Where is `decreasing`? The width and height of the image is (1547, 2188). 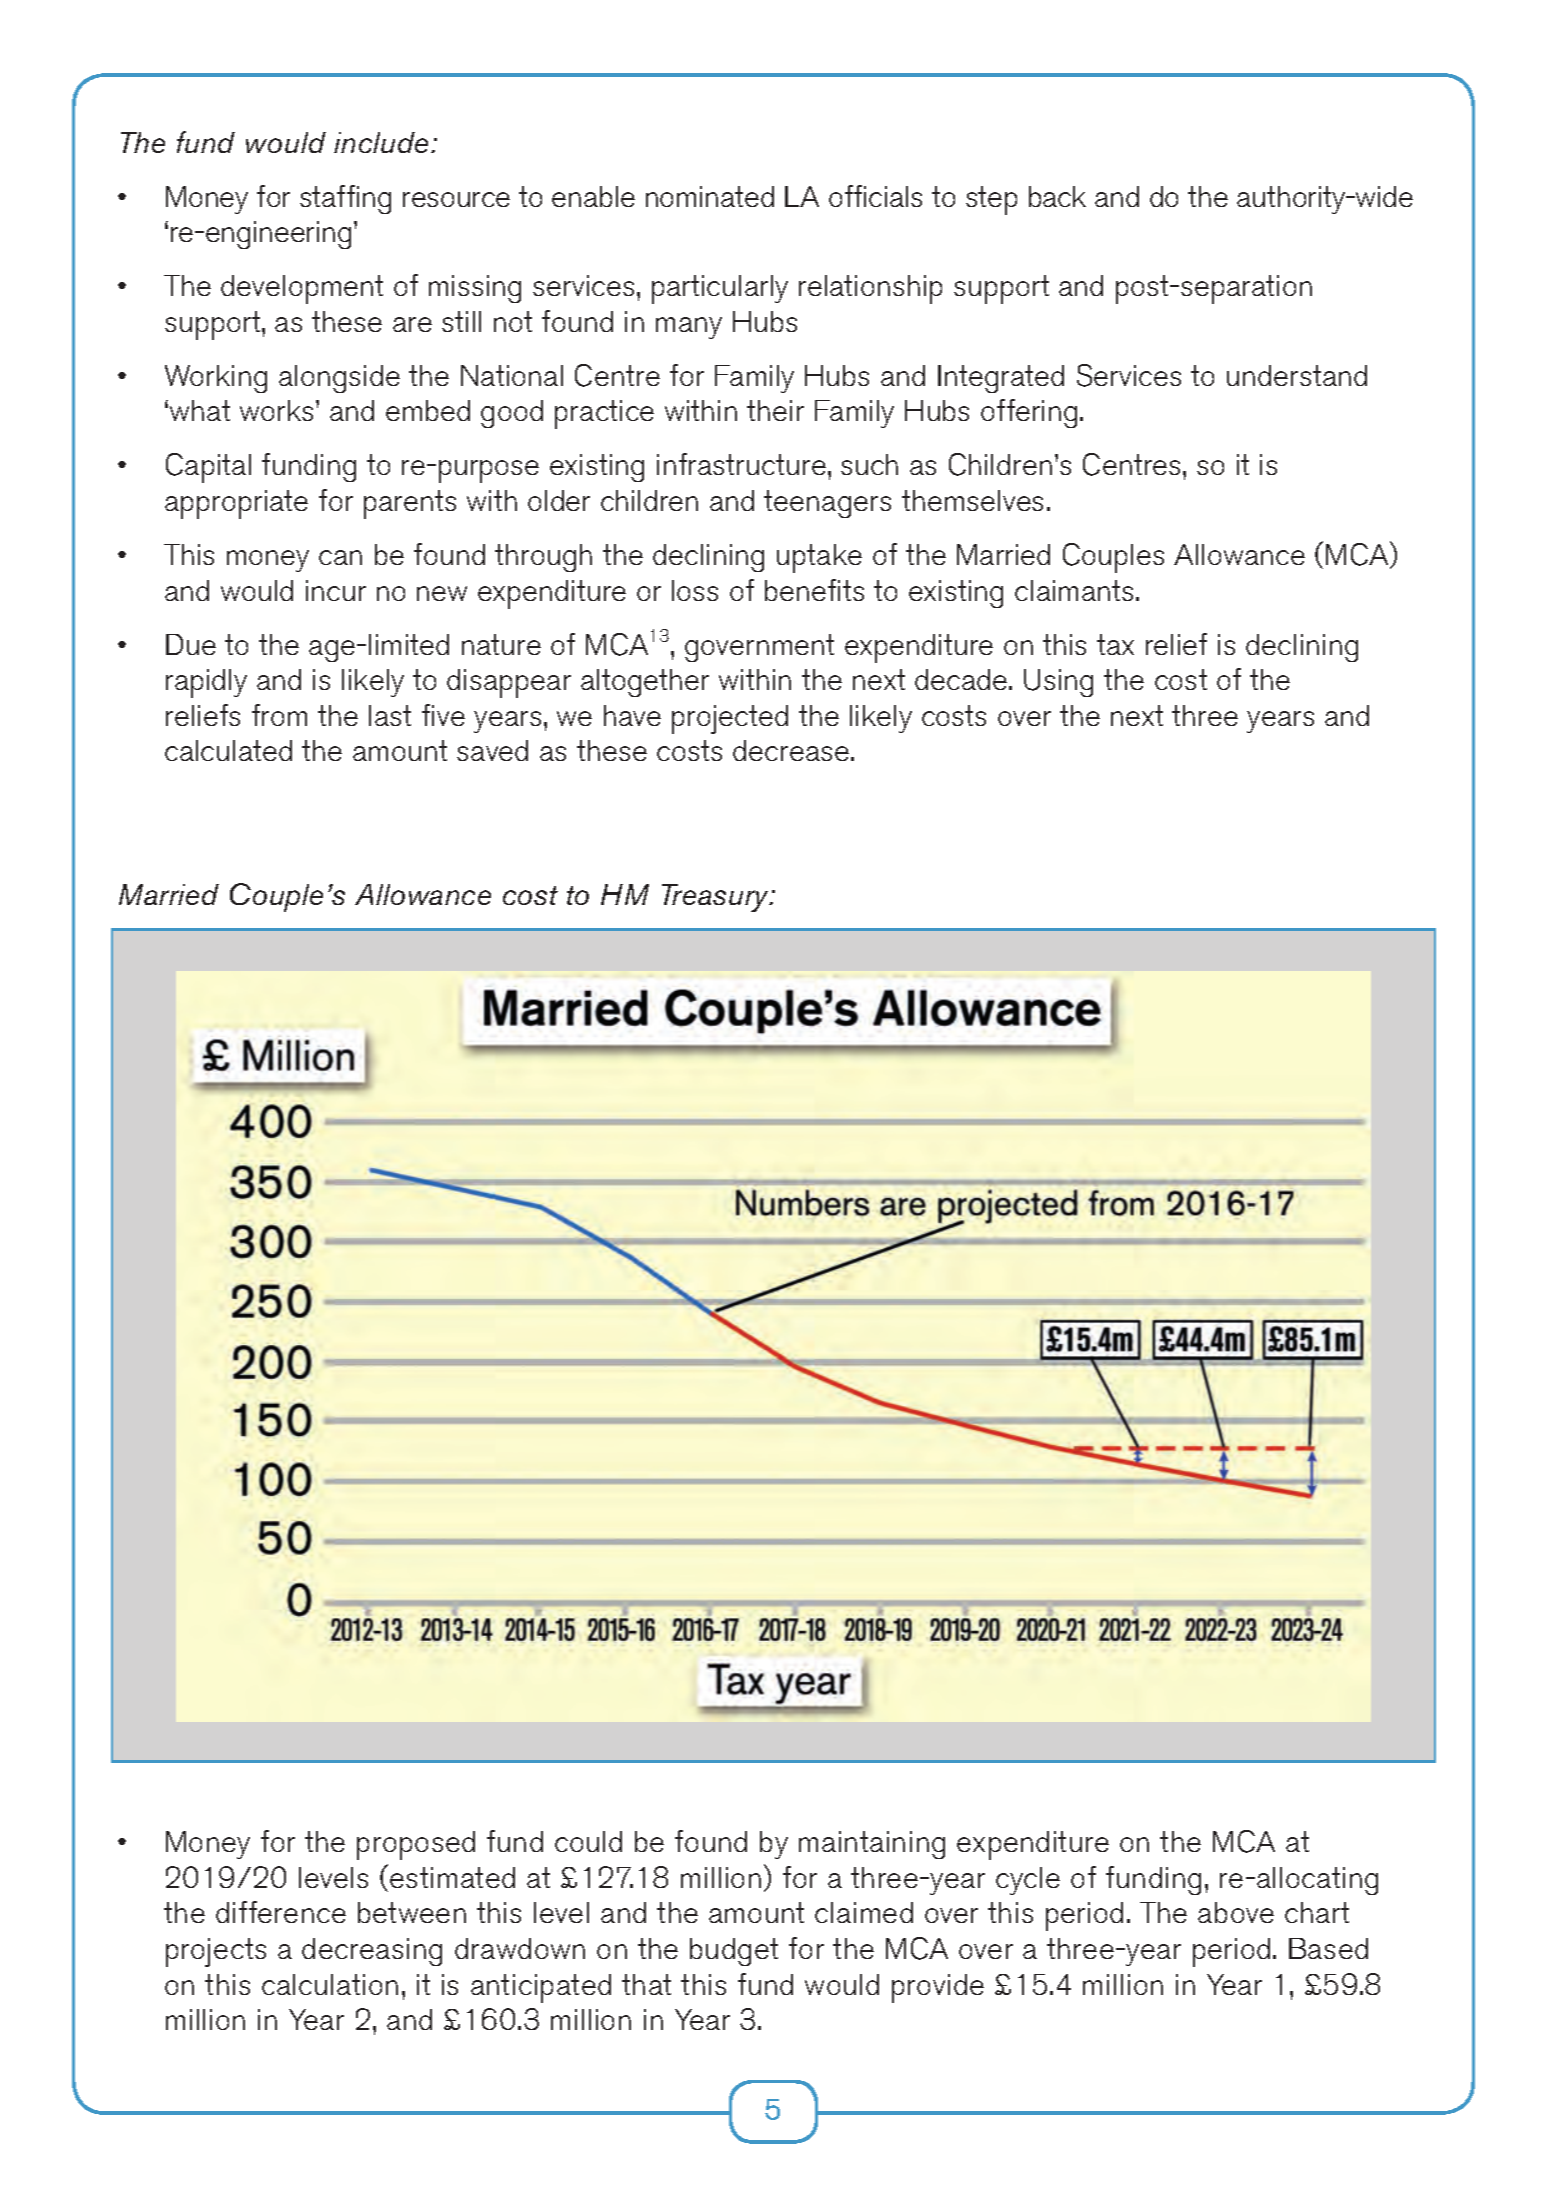
decreasing is located at coordinates (372, 1952).
